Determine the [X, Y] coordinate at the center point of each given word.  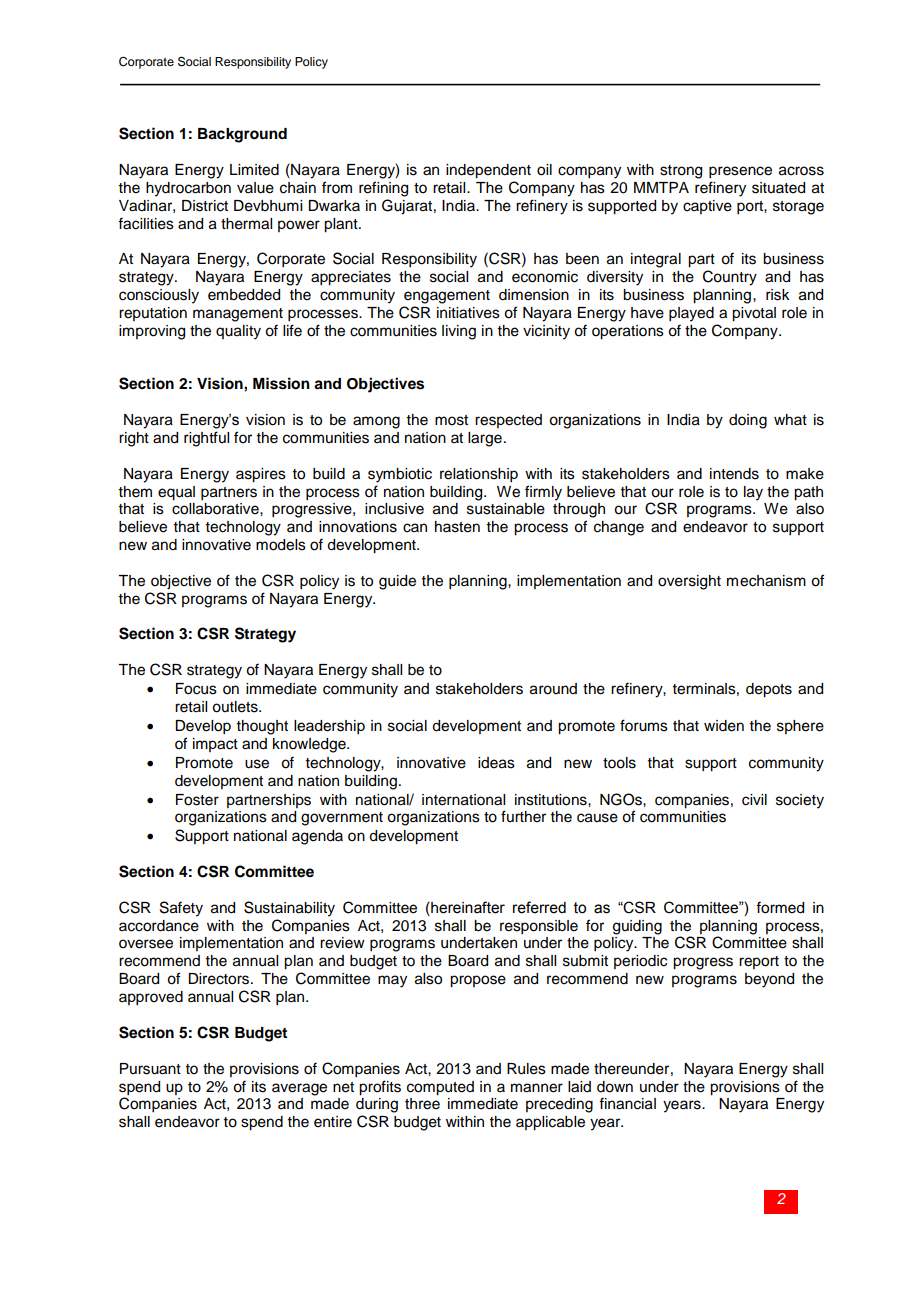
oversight [689, 582]
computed [440, 1088]
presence [740, 172]
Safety [181, 909]
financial [627, 1103]
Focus [196, 689]
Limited [254, 170]
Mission [281, 383]
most [451, 420]
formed [780, 907]
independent [488, 171]
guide [397, 582]
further [523, 816]
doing [748, 421]
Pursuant [150, 1069]
